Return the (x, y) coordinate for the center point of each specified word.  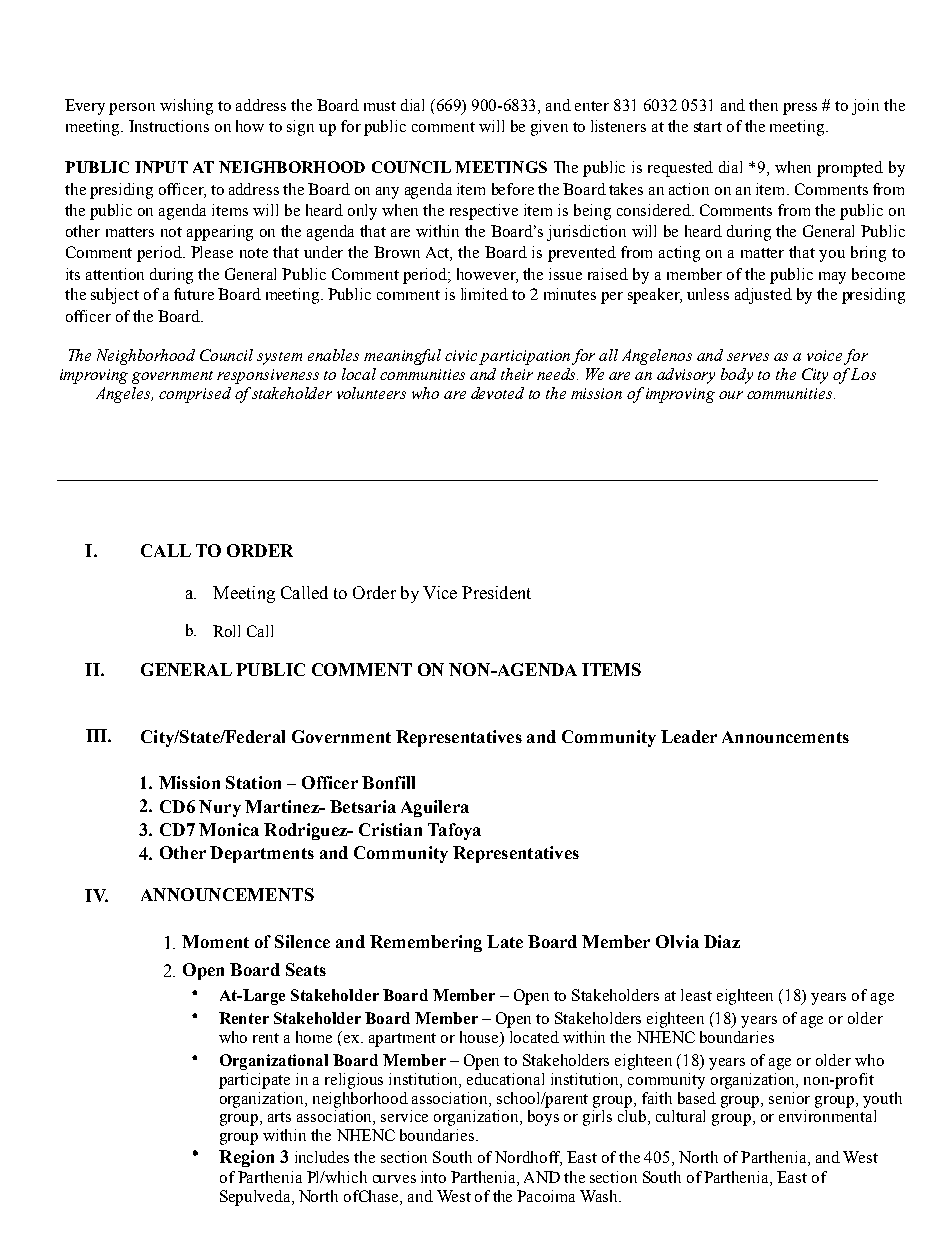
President (496, 592)
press (800, 109)
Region (246, 1158)
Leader (689, 736)
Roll (226, 631)
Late (505, 941)
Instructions (169, 126)
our (731, 395)
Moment (215, 941)
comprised (195, 395)
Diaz (722, 941)
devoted (497, 393)
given (549, 128)
